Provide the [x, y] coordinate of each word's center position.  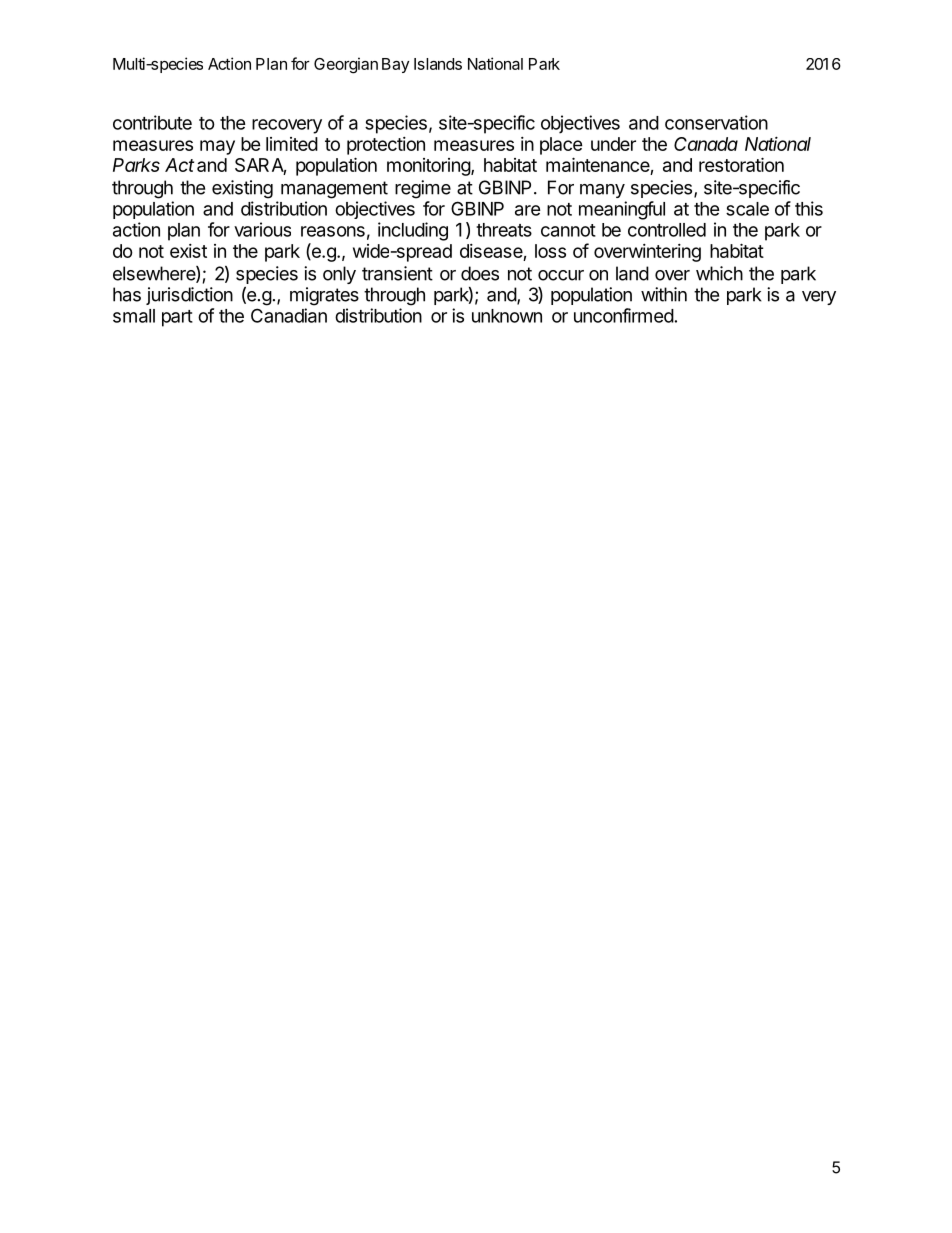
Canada [706, 144]
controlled [667, 230]
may [217, 147]
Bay [395, 65]
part [177, 318]
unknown [507, 316]
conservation [716, 122]
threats [504, 230]
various [262, 229]
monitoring [429, 167]
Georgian [346, 65]
